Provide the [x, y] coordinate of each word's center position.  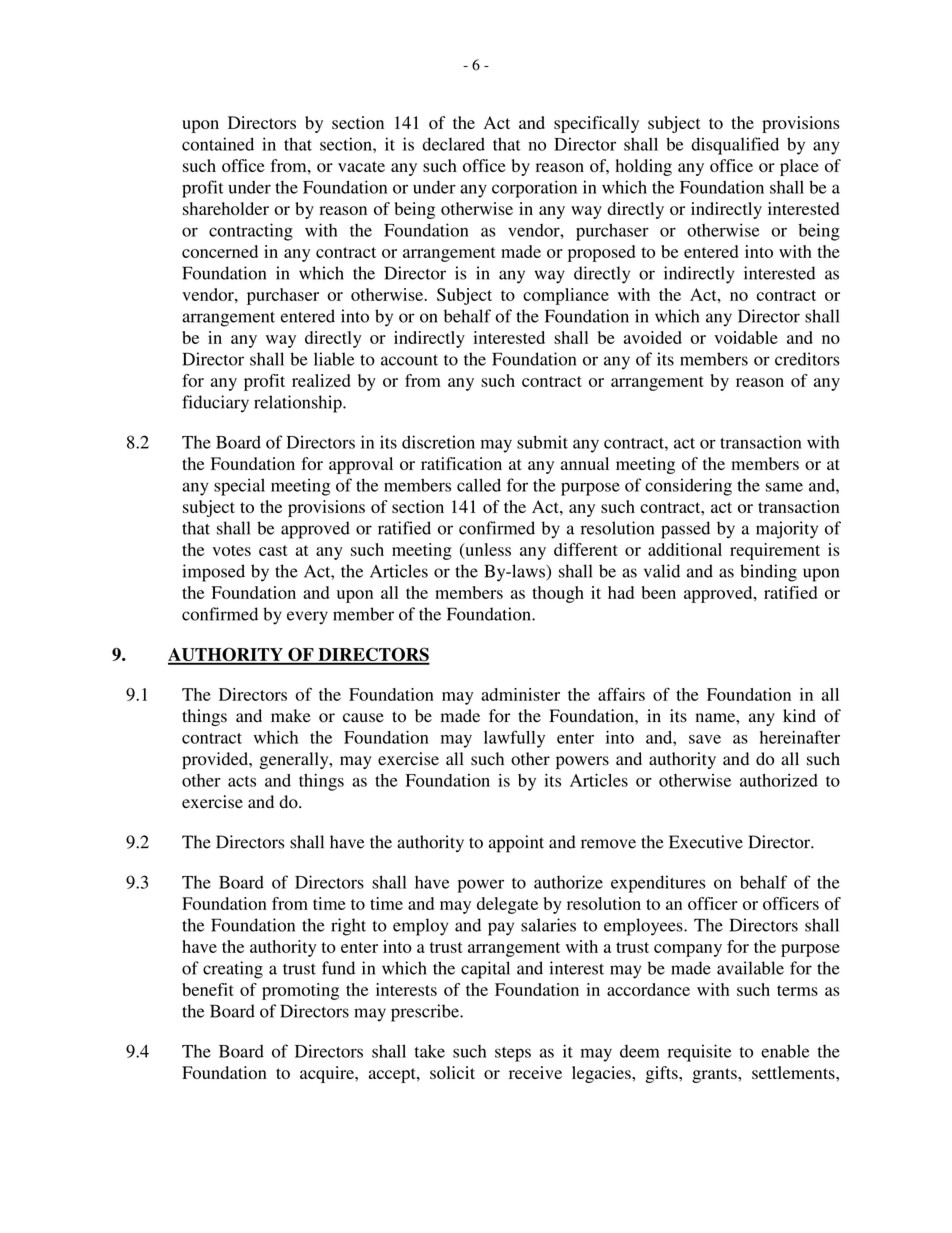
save [705, 739]
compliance [566, 296]
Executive [706, 842]
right [348, 927]
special [239, 487]
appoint [516, 844]
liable [334, 359]
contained [218, 144]
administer [520, 694]
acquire [328, 1074]
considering [688, 487]
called [479, 485]
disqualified [735, 146]
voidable [746, 337]
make [291, 716]
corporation [534, 189]
